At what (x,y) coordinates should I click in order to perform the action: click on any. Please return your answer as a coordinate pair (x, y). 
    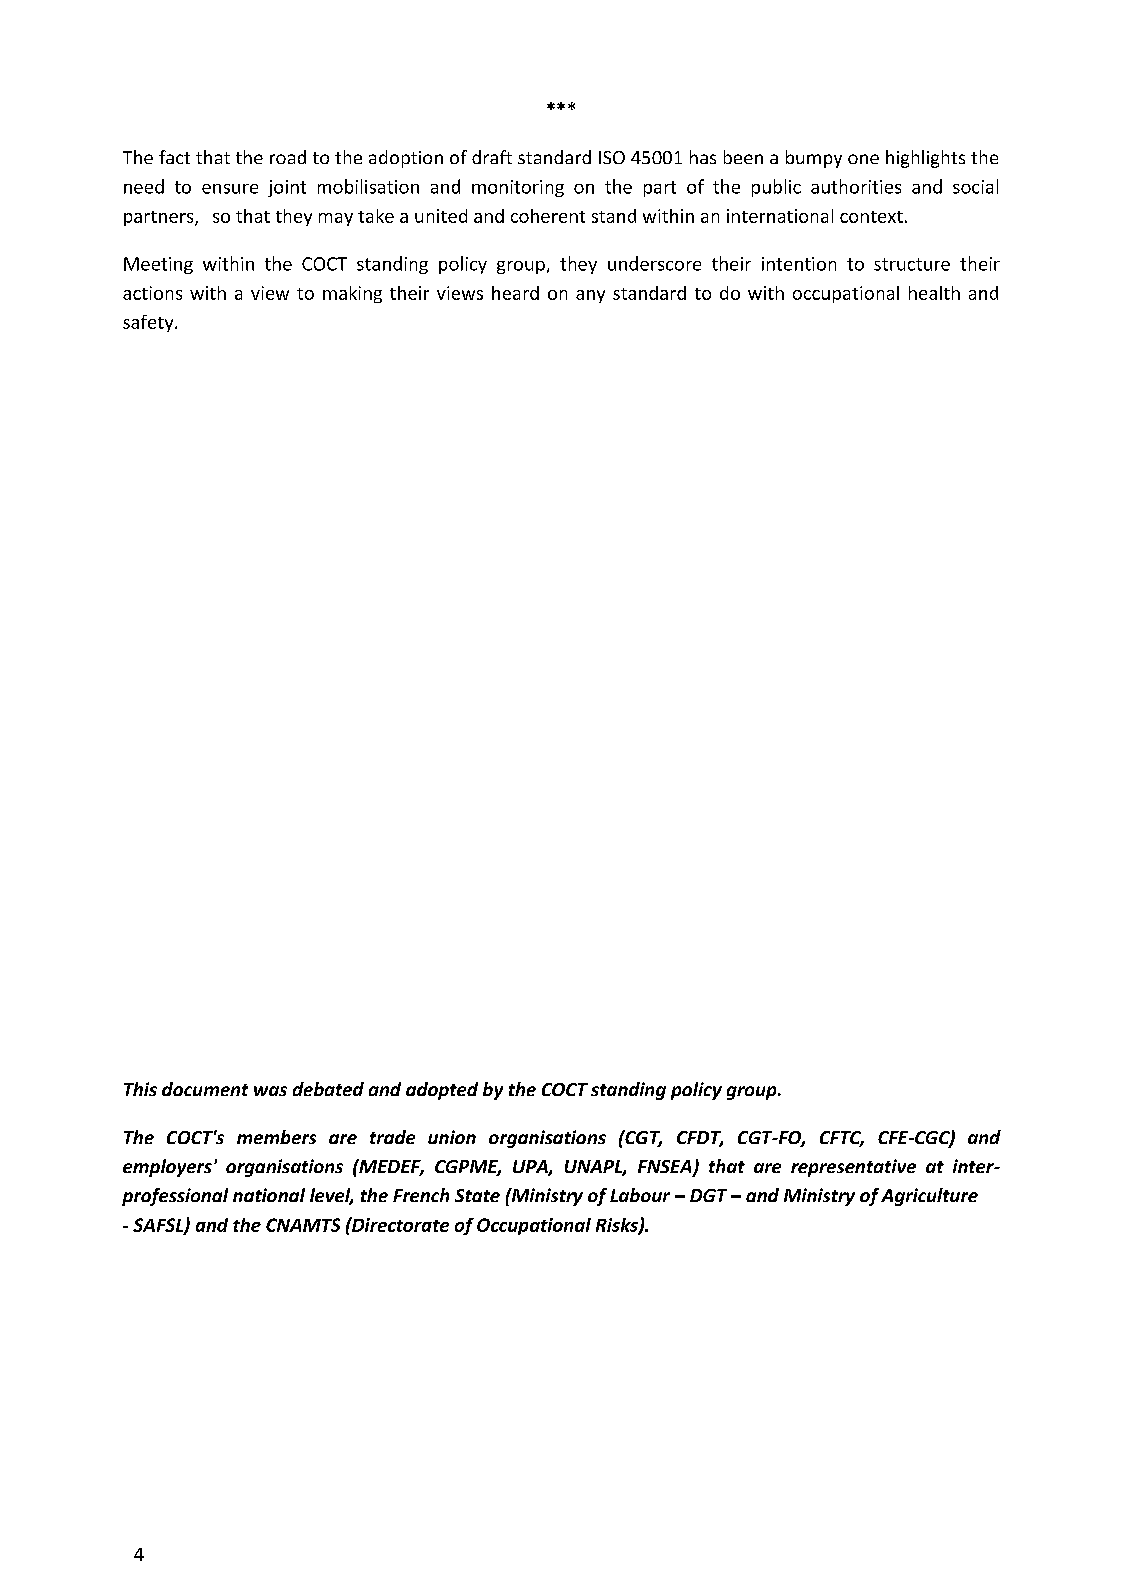
    Looking at the image, I should click on (590, 296).
